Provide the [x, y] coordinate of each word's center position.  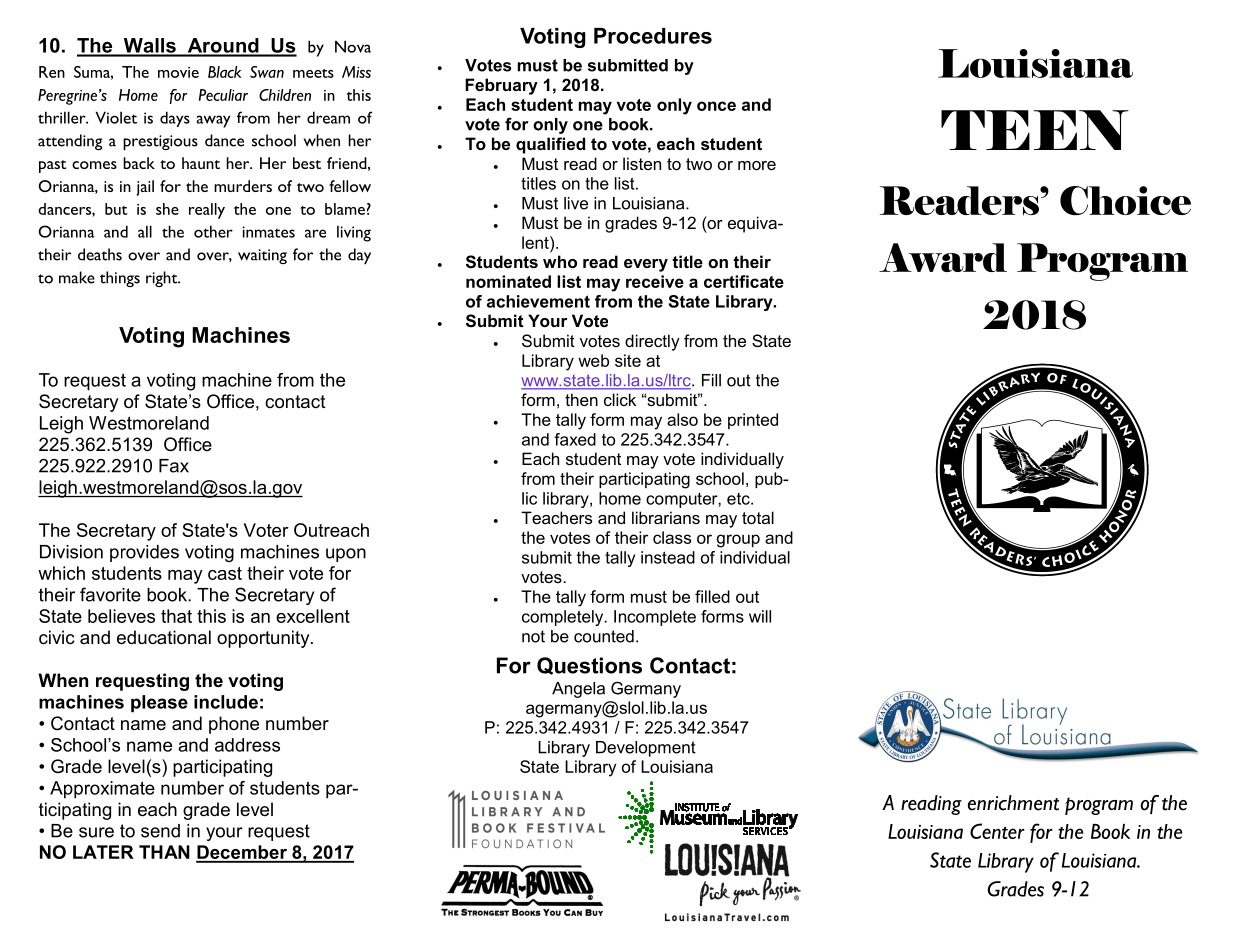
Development [646, 749]
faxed [575, 439]
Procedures [653, 36]
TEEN [1035, 130]
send [160, 831]
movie [178, 72]
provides [144, 553]
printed [753, 421]
